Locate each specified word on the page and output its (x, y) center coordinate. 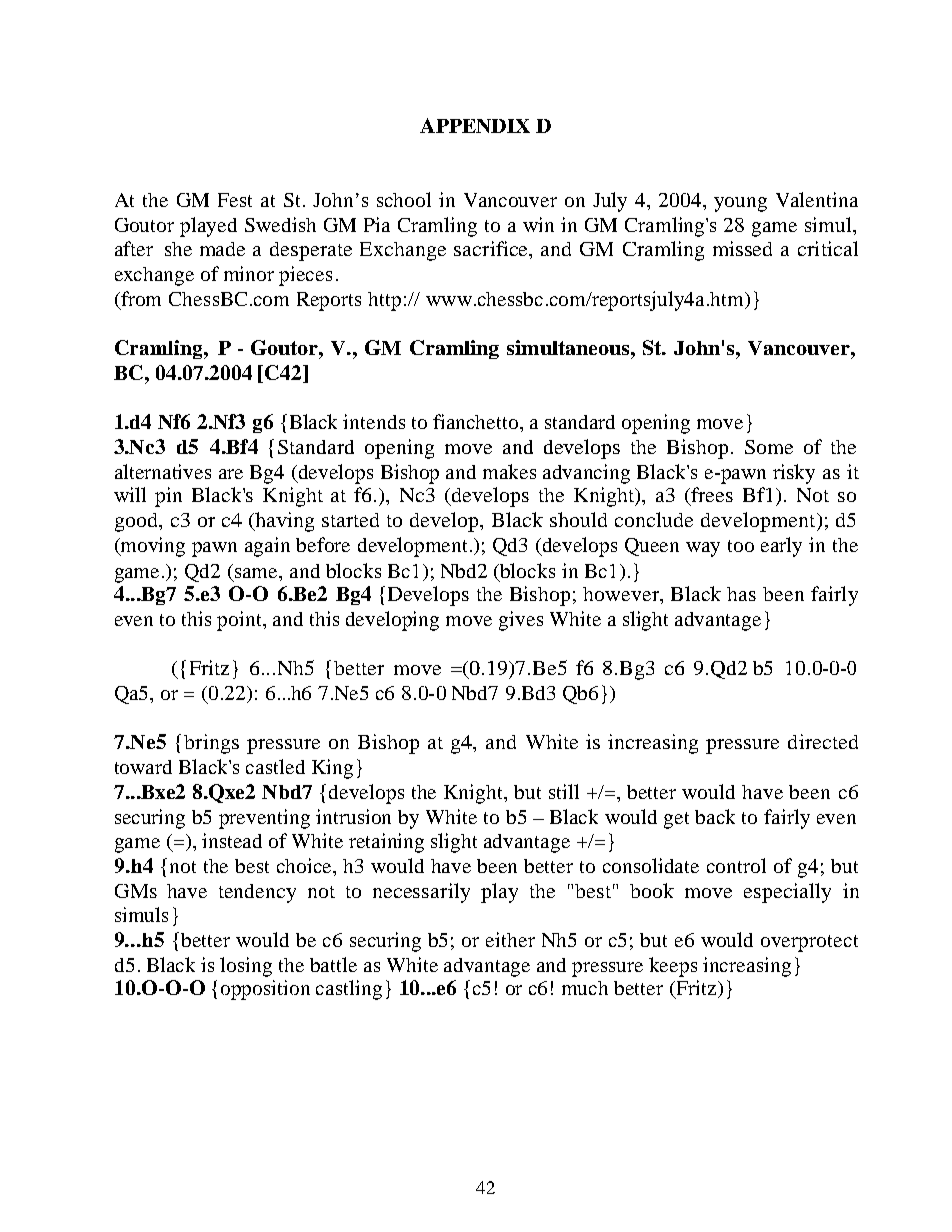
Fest (235, 200)
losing (246, 967)
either (510, 939)
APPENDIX (475, 125)
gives (521, 621)
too (741, 546)
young (740, 204)
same (258, 573)
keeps (673, 967)
